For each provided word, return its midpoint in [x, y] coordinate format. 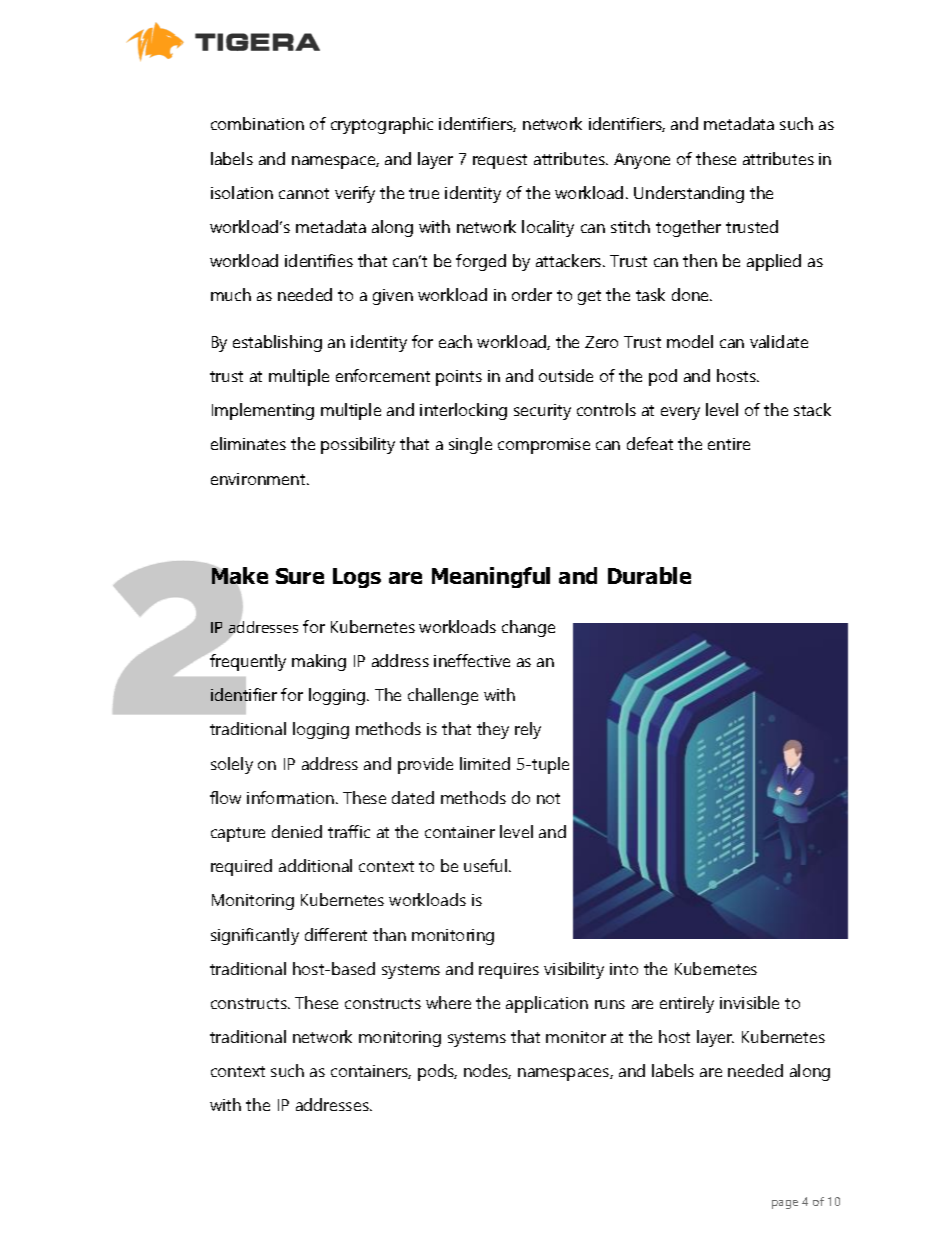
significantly [255, 936]
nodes [487, 1071]
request [500, 161]
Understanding [689, 194]
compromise [544, 446]
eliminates [248, 443]
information [290, 797]
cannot [304, 193]
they [493, 730]
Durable [649, 575]
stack [812, 409]
